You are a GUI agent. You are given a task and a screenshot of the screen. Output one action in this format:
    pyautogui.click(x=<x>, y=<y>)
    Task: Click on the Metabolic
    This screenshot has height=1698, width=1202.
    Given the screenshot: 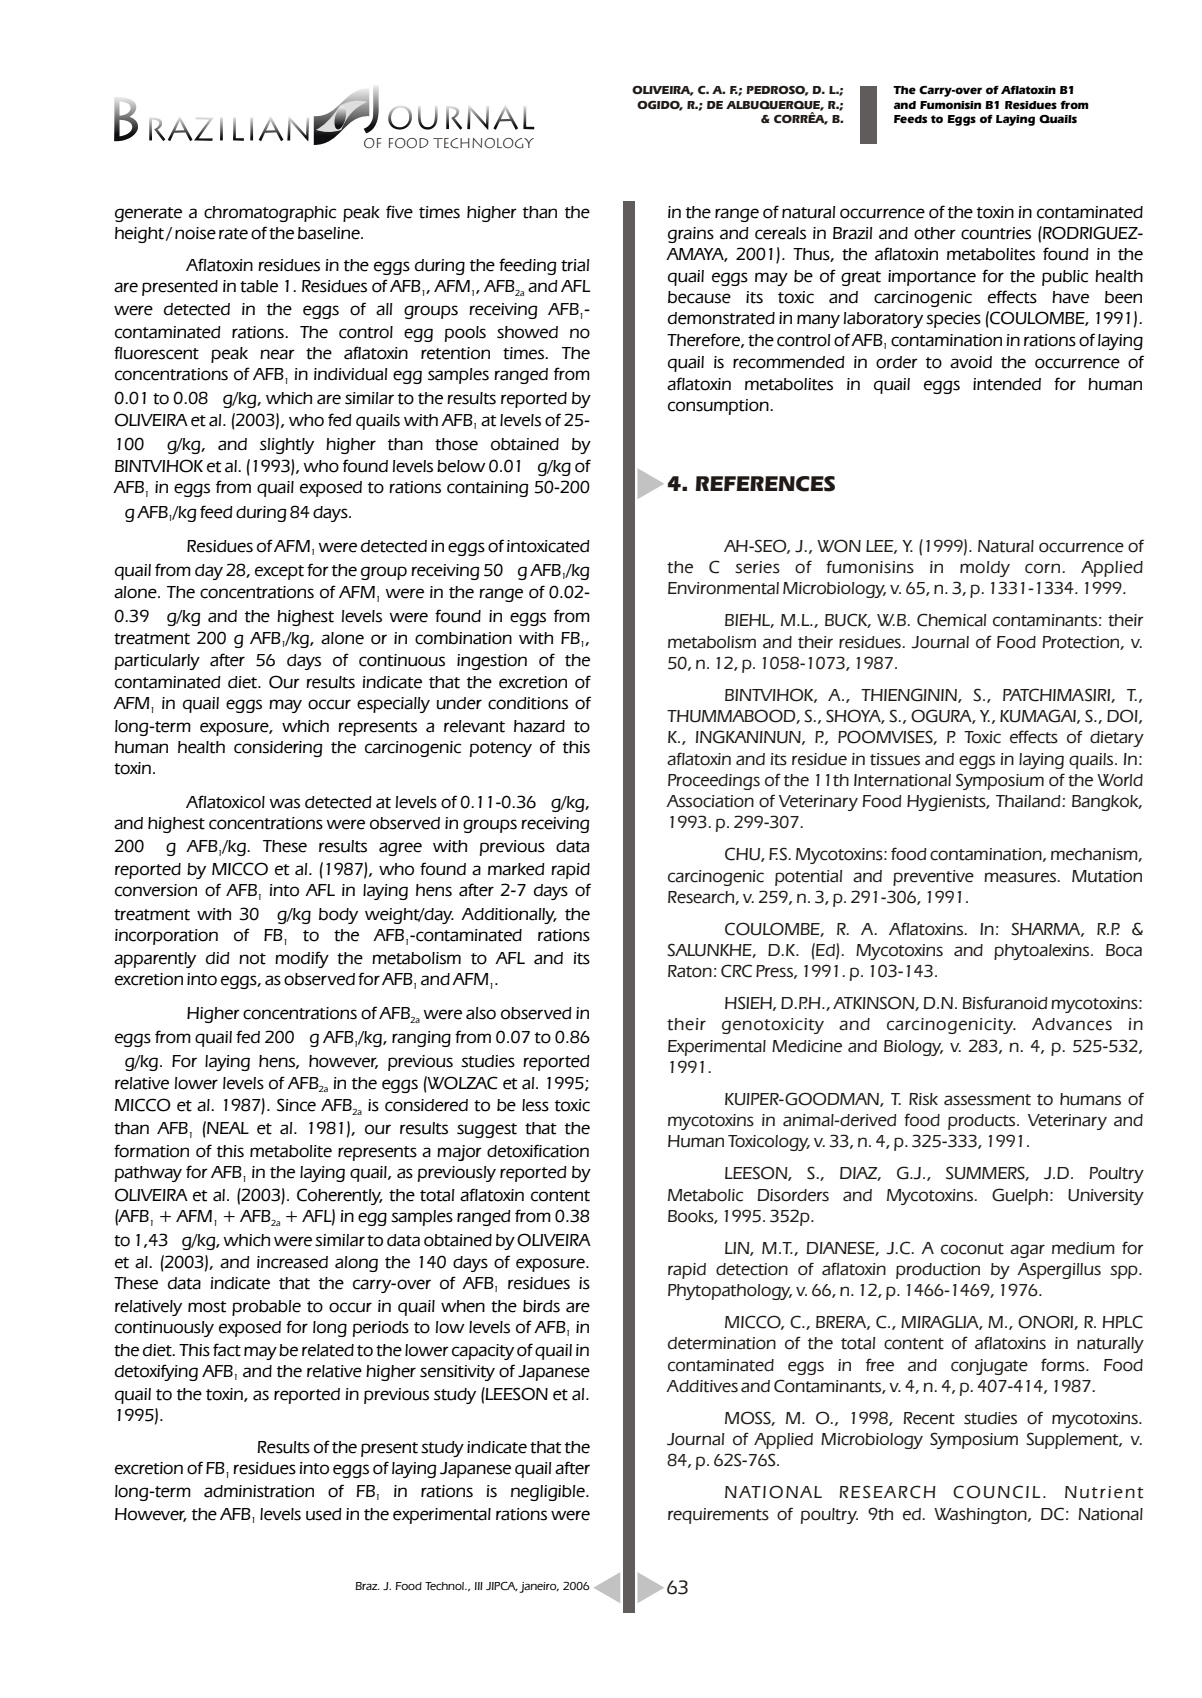 What is the action you would take?
    pyautogui.click(x=705, y=1195)
